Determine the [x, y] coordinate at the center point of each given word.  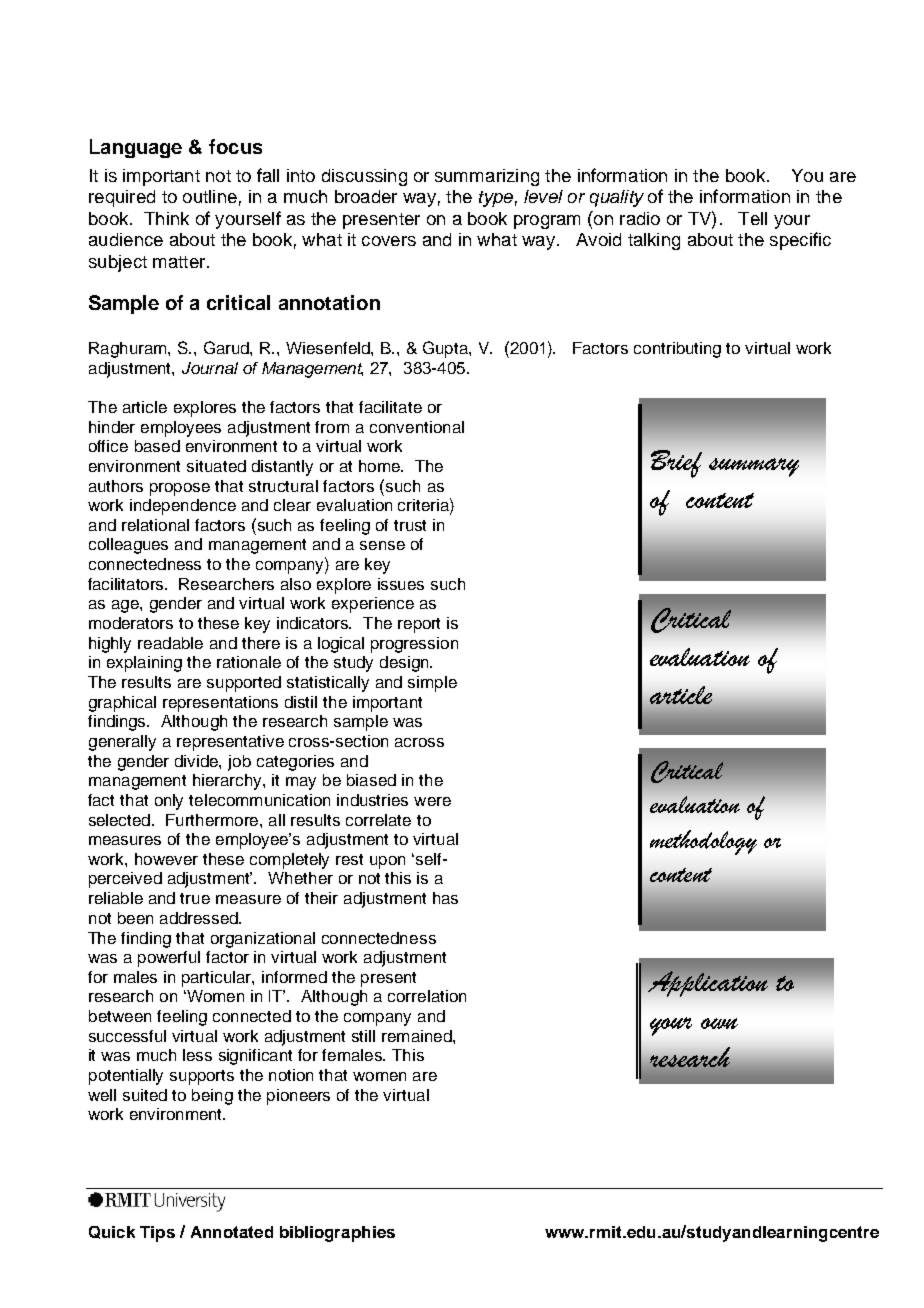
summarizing [487, 177]
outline [210, 196]
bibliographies [337, 1234]
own [719, 1023]
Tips [157, 1234]
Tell [752, 218]
